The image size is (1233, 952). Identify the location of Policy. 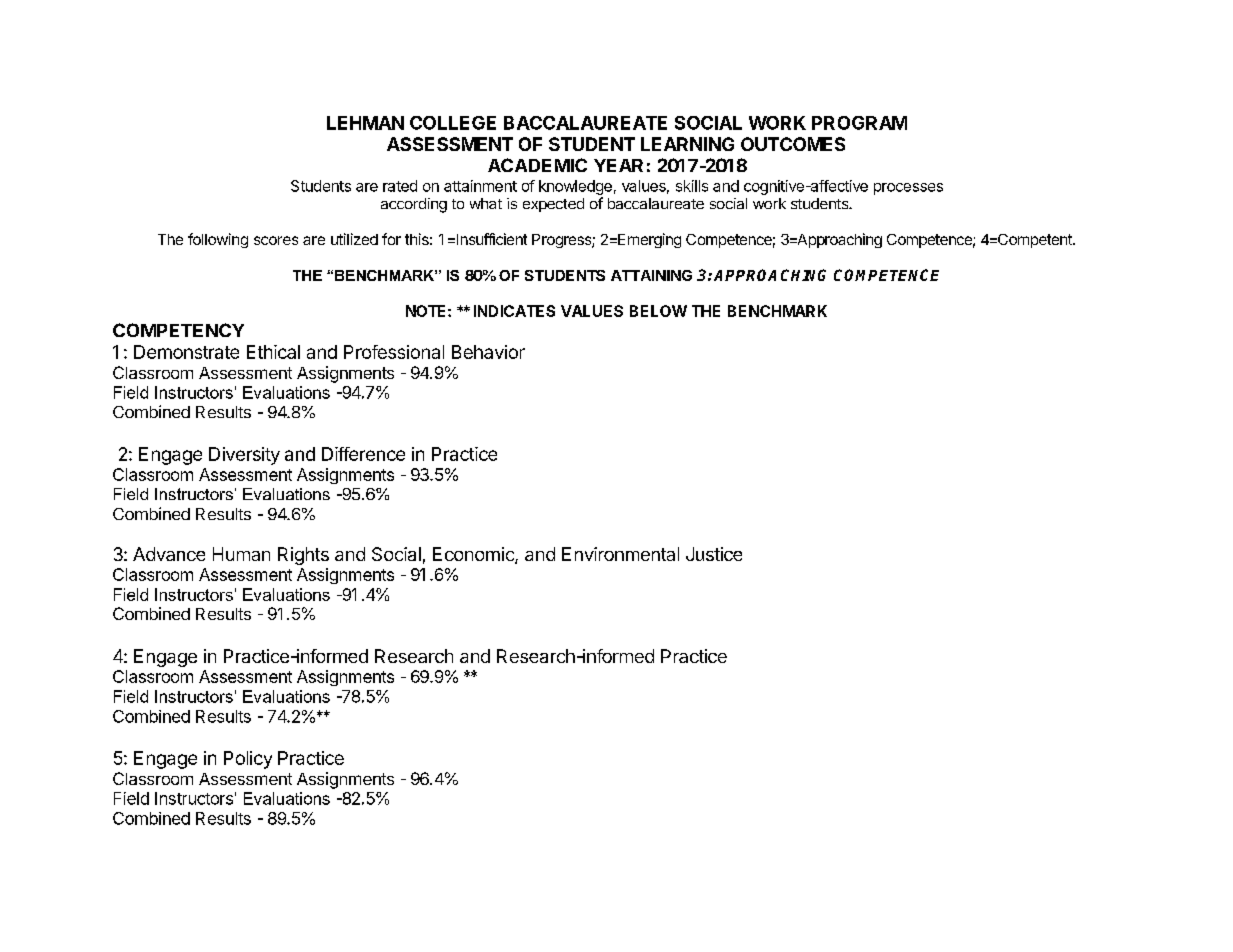
(248, 760).
